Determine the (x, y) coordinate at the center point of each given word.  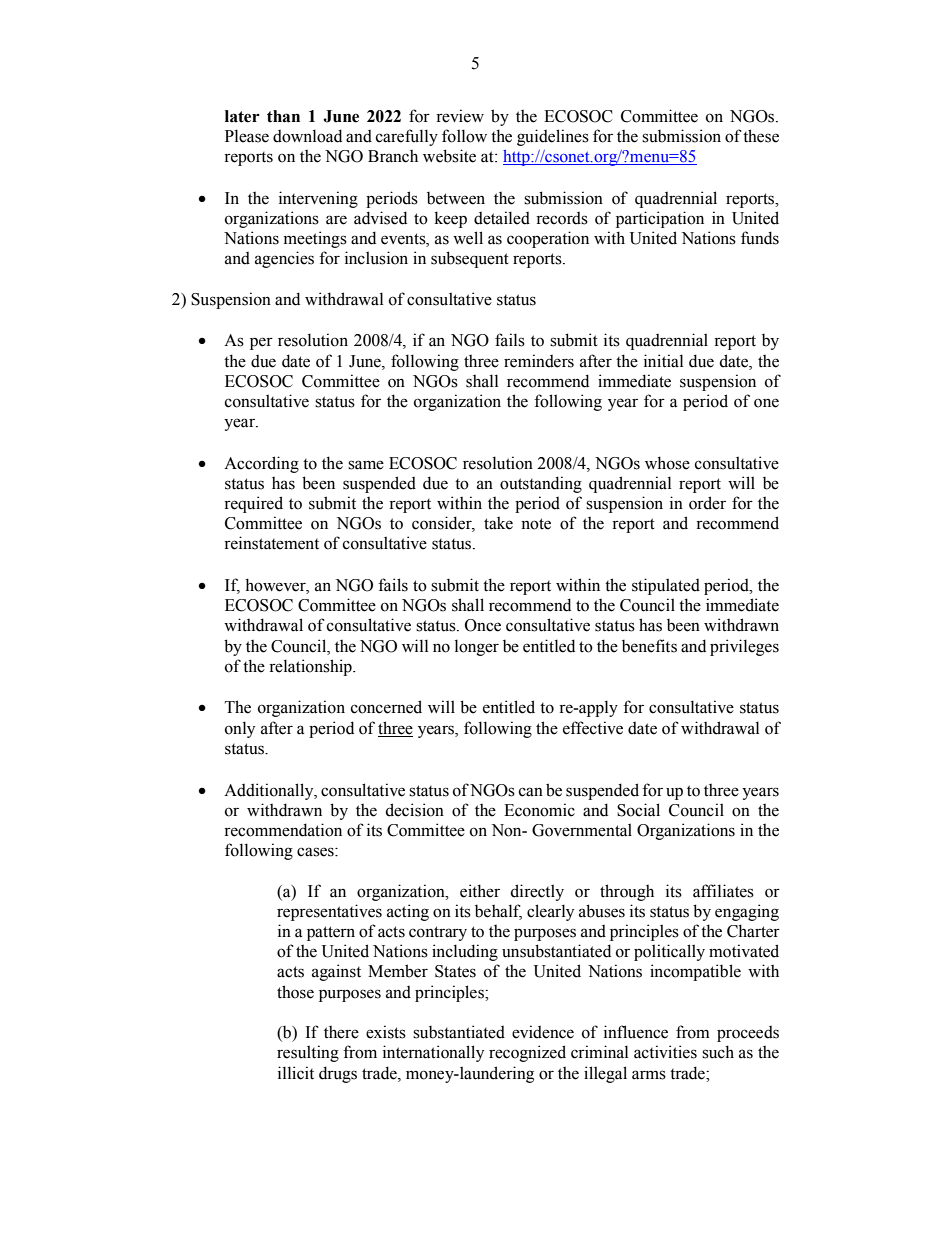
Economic (539, 810)
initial (663, 361)
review (460, 116)
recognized (527, 1053)
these (761, 136)
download (307, 136)
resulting (308, 1053)
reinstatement (271, 543)
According (261, 464)
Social (638, 810)
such (718, 1052)
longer (477, 647)
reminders (539, 361)
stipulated (666, 586)
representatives (329, 912)
